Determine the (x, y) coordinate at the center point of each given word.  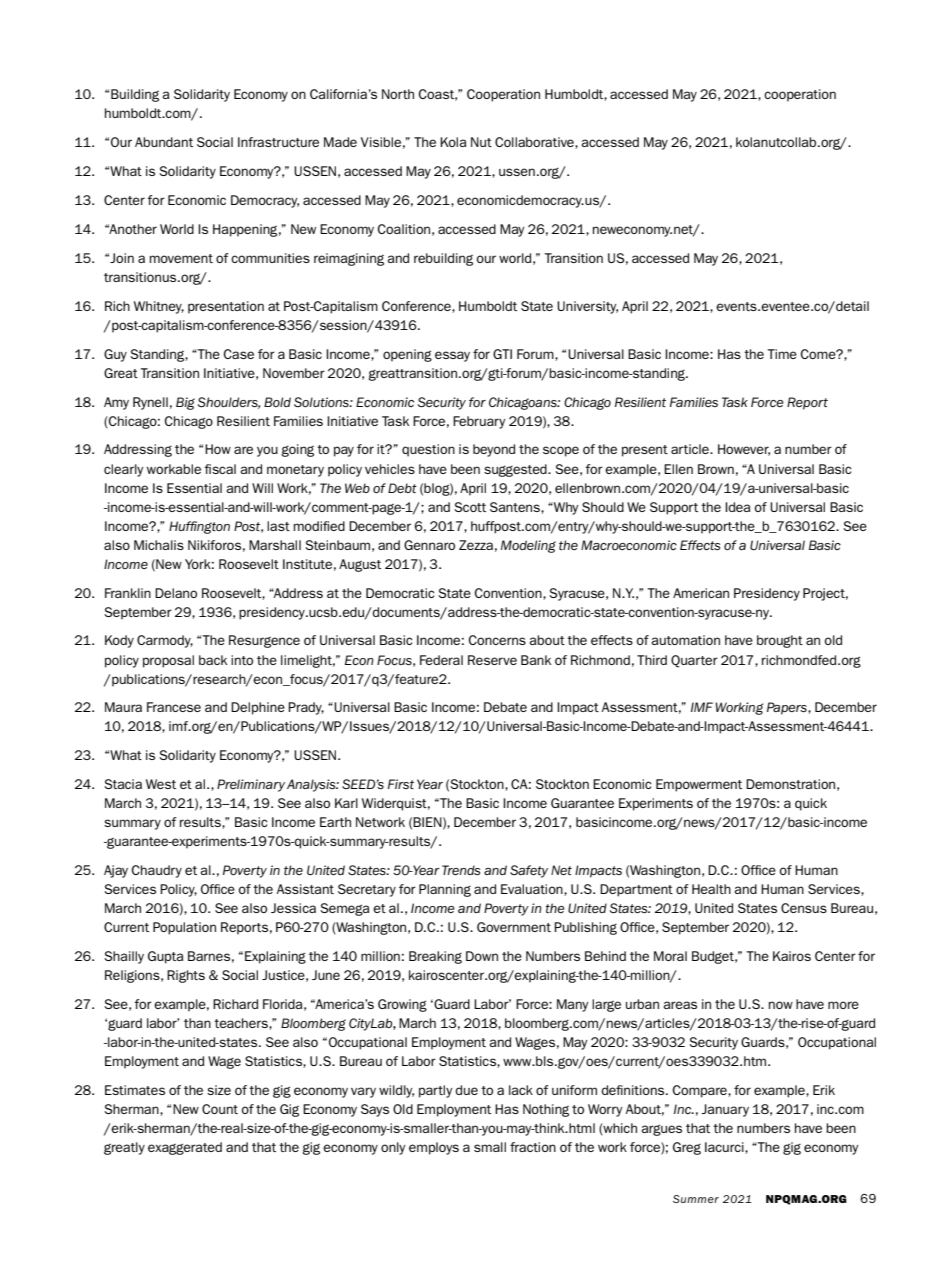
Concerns (497, 640)
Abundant (164, 142)
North (398, 94)
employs (434, 1148)
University (587, 307)
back (213, 660)
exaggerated (185, 1148)
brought (780, 641)
